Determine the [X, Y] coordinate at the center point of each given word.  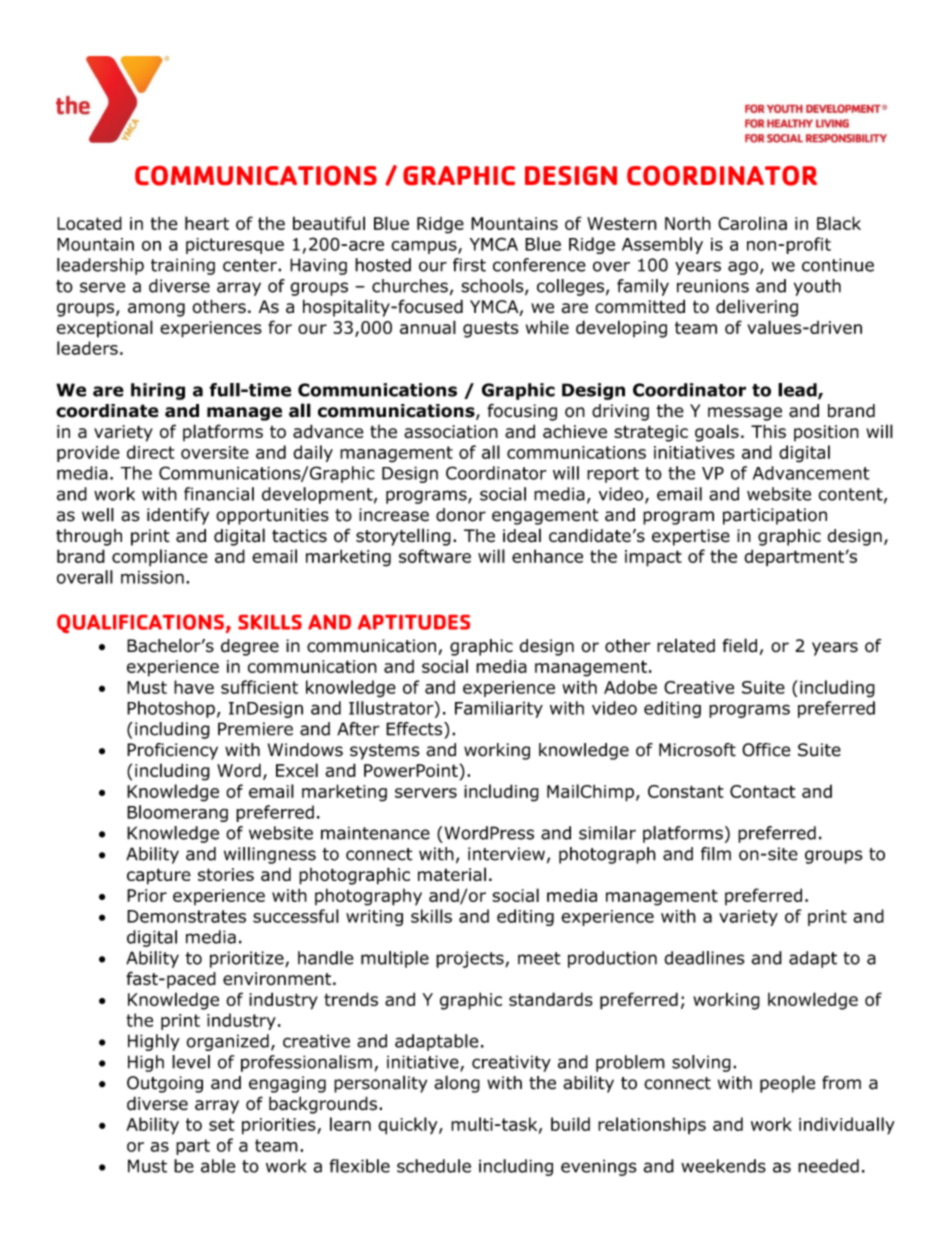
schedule [434, 1166]
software [435, 556]
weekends [723, 1166]
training [183, 266]
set [221, 1124]
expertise [691, 537]
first [469, 265]
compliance [160, 558]
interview [506, 854]
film [716, 854]
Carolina [752, 223]
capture [159, 876]
